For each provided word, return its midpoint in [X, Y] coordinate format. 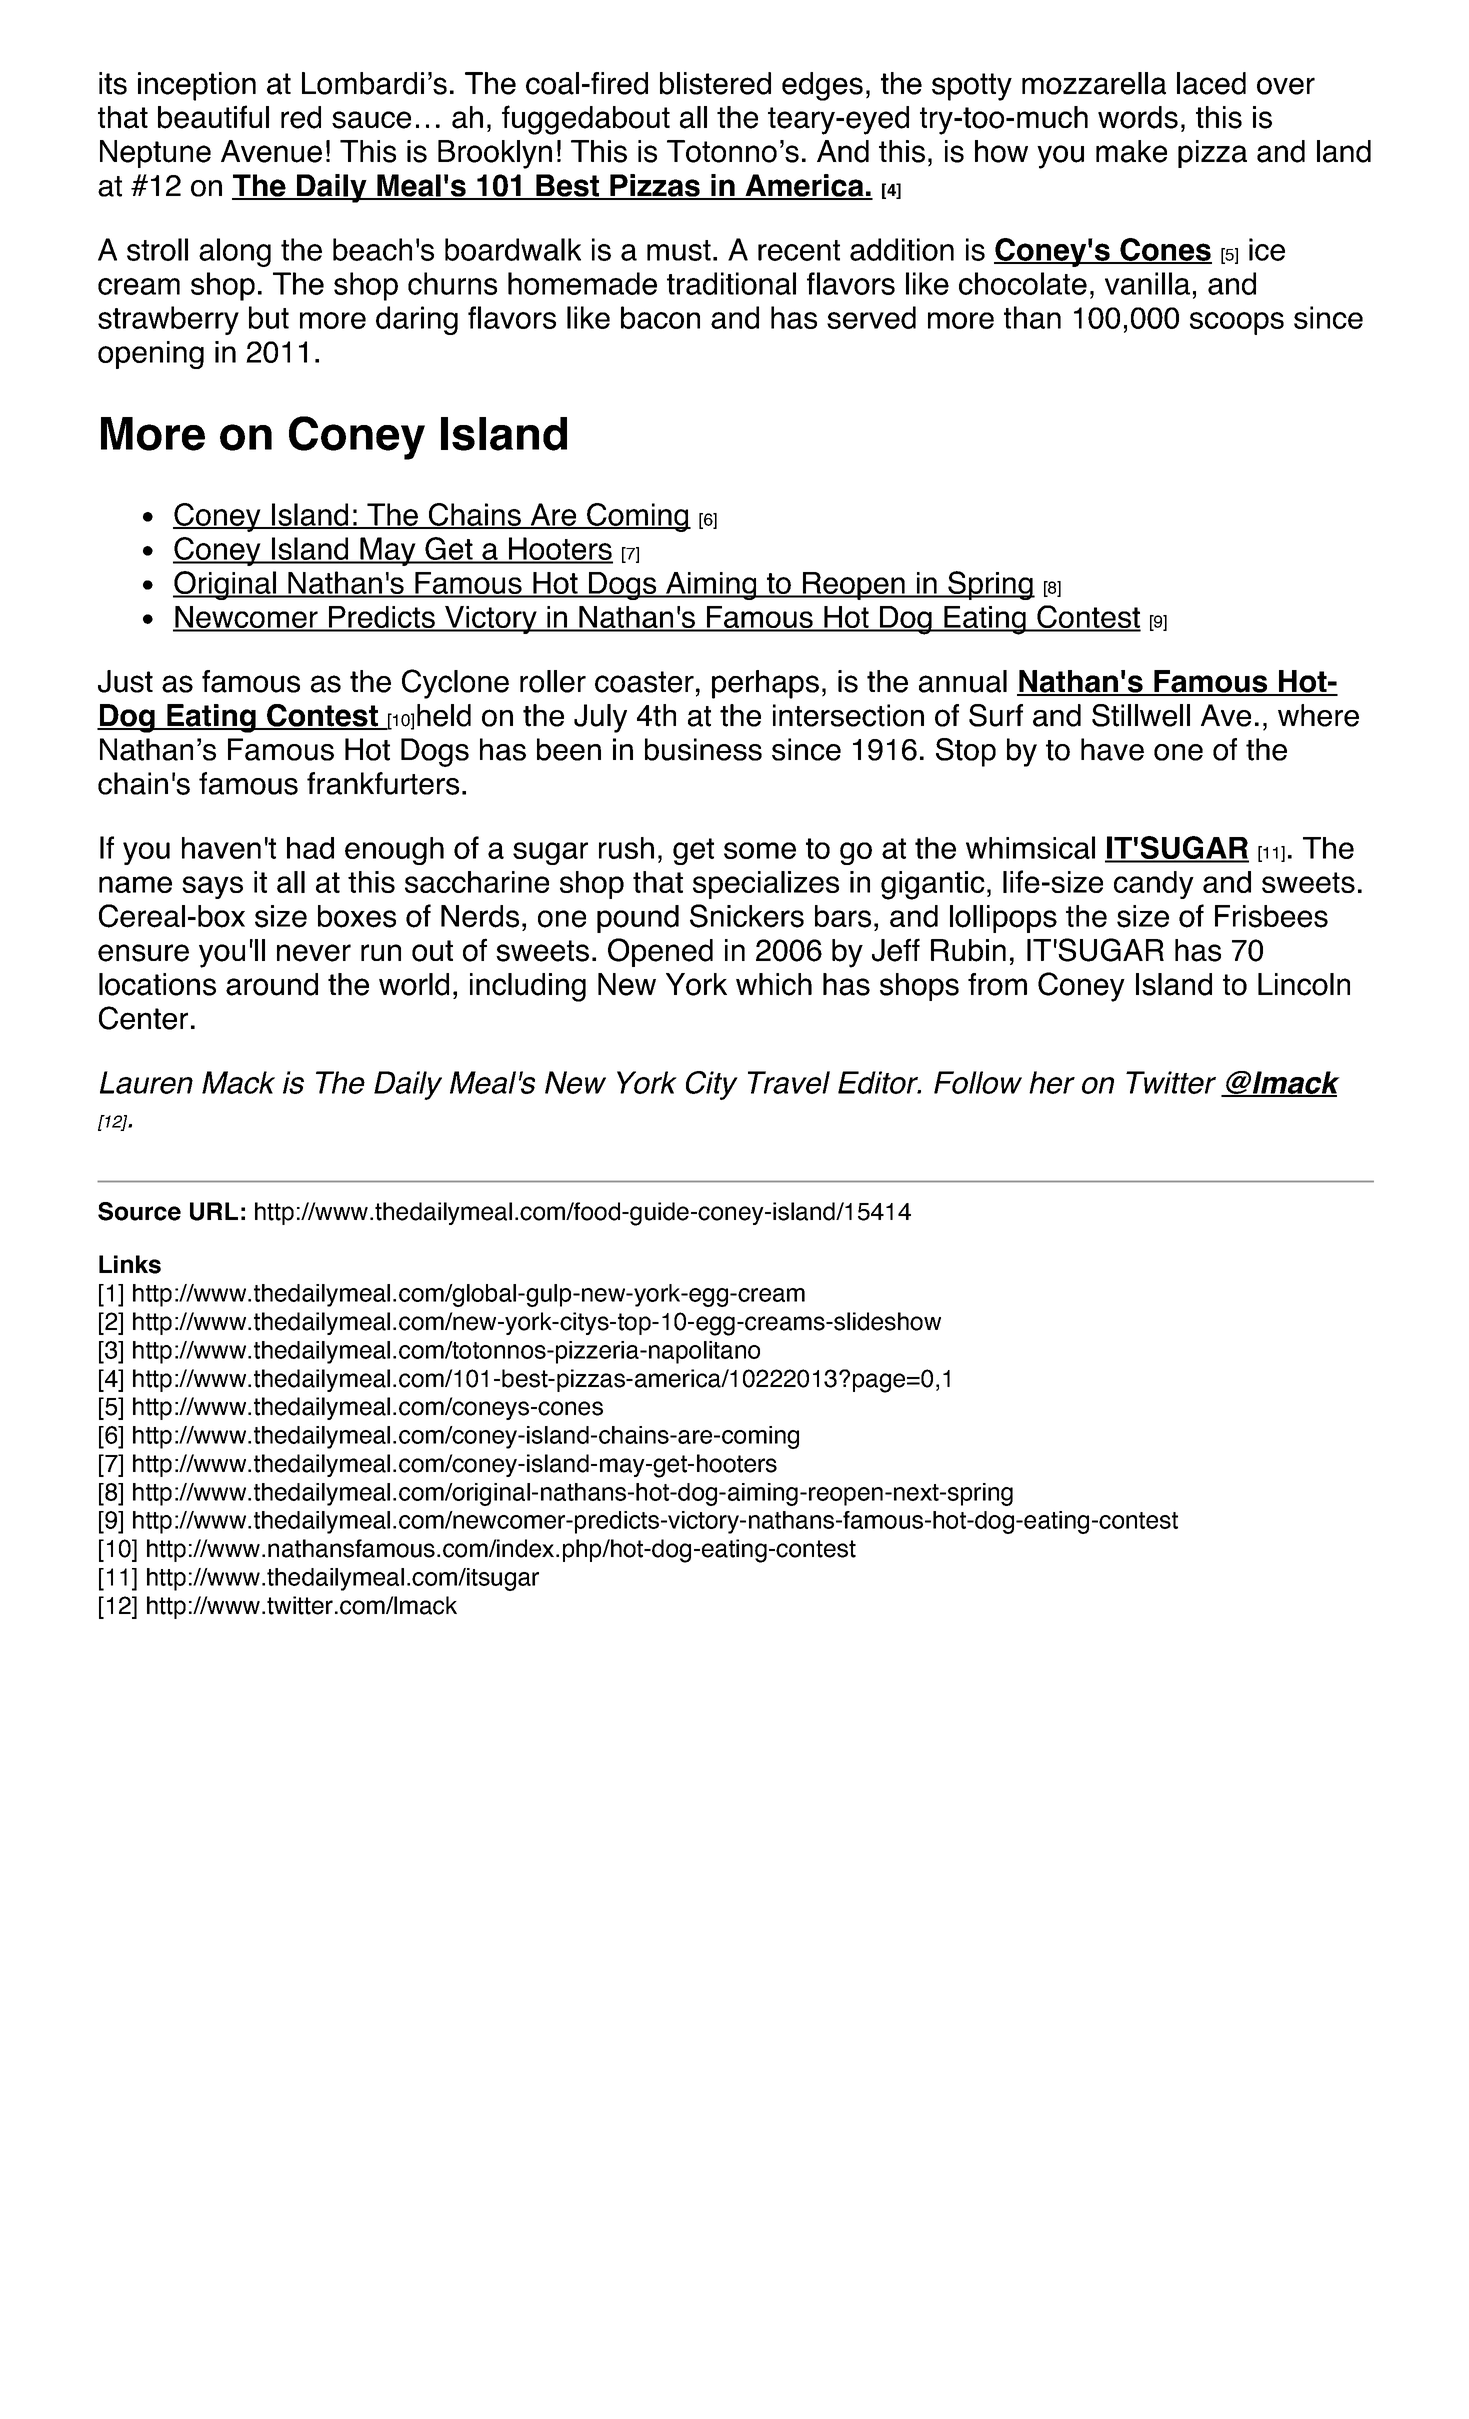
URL [214, 1211]
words [1138, 117]
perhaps [765, 684]
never [314, 953]
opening [151, 355]
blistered [715, 83]
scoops [1237, 323]
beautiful [213, 117]
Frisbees [1271, 916]
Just [125, 681]
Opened [660, 952]
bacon [660, 317]
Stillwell [1141, 715]
